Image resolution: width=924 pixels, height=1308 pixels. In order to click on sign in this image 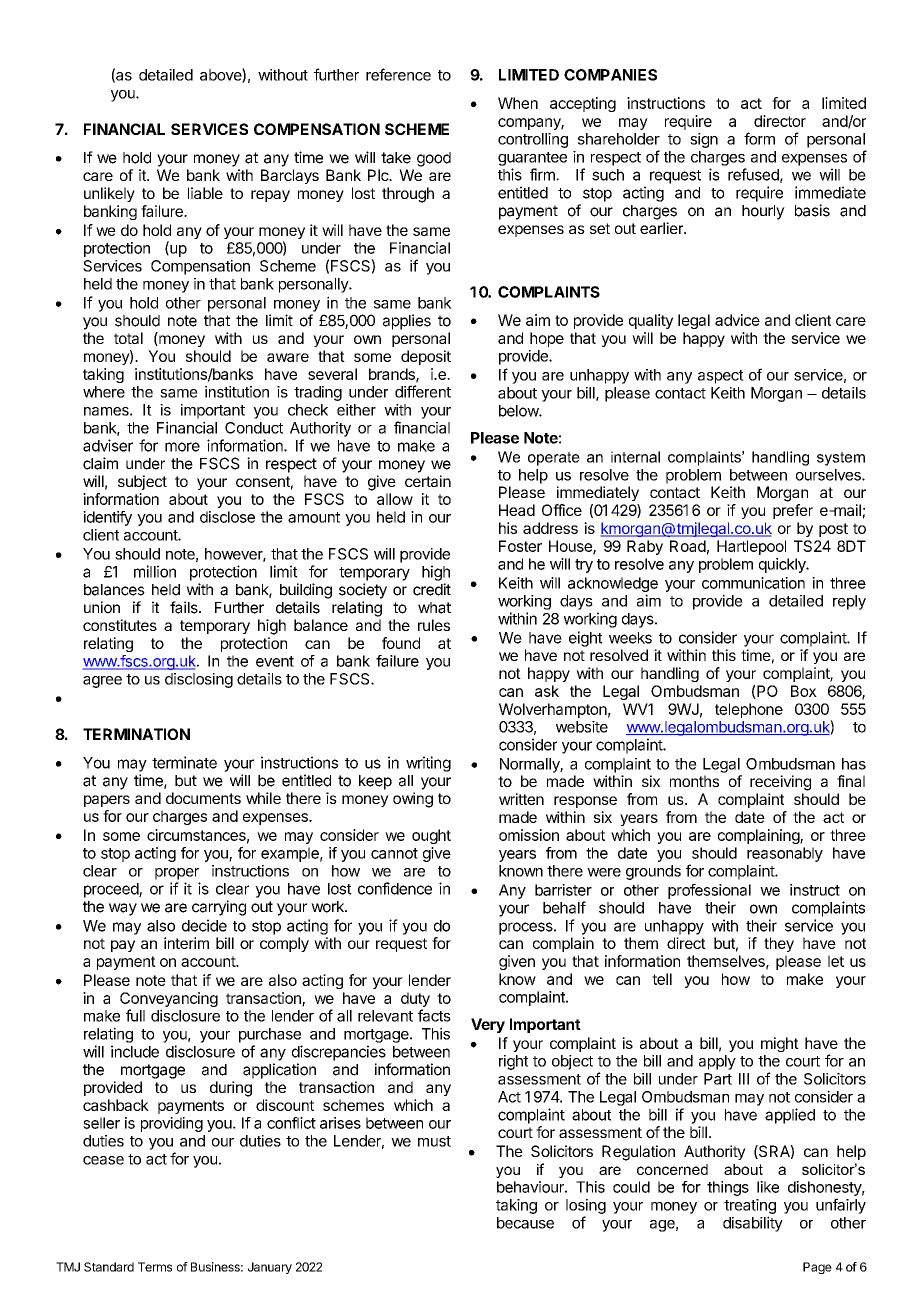, I will do `click(704, 140)`.
